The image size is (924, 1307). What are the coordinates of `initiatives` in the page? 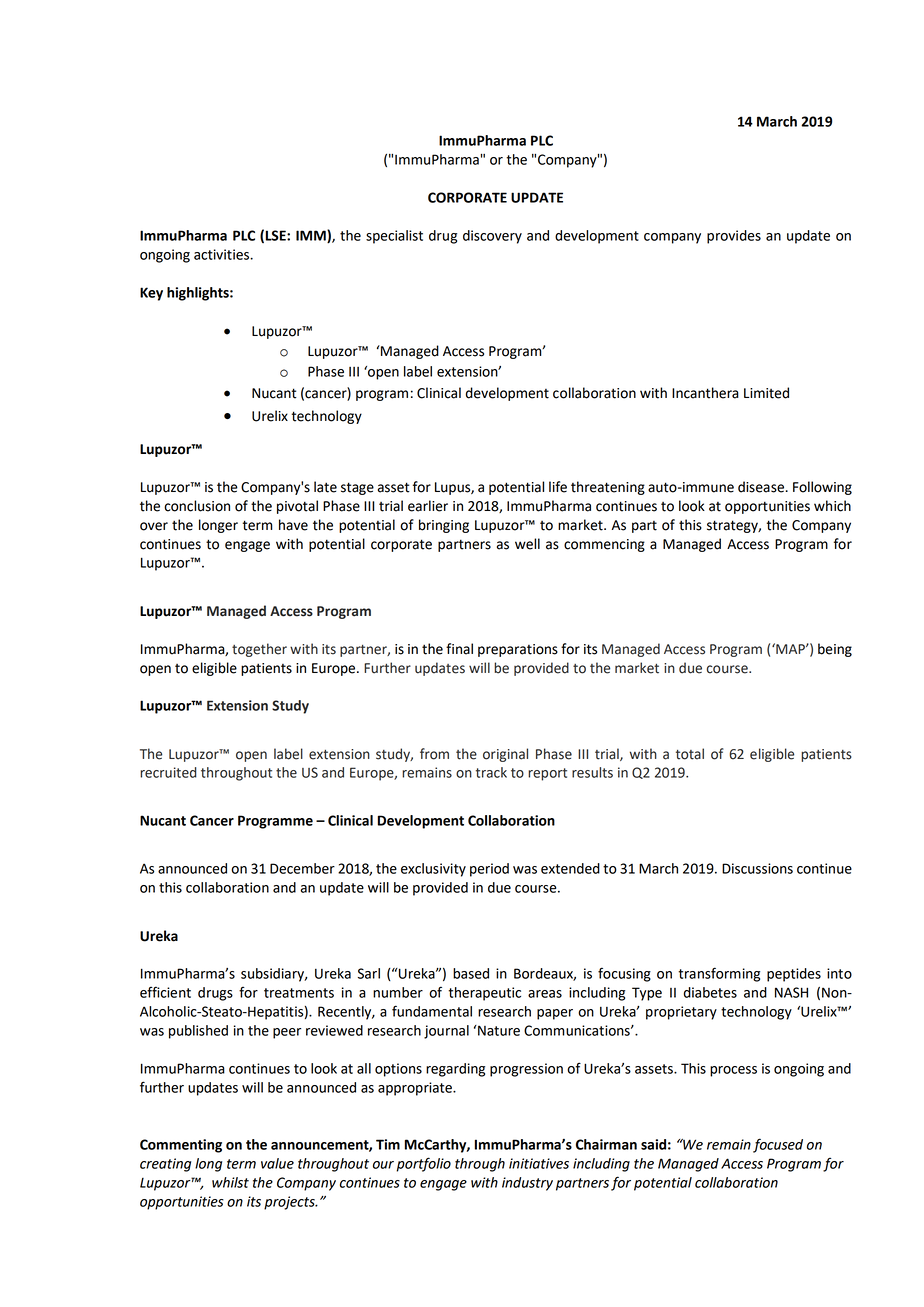 It's located at (539, 1163).
